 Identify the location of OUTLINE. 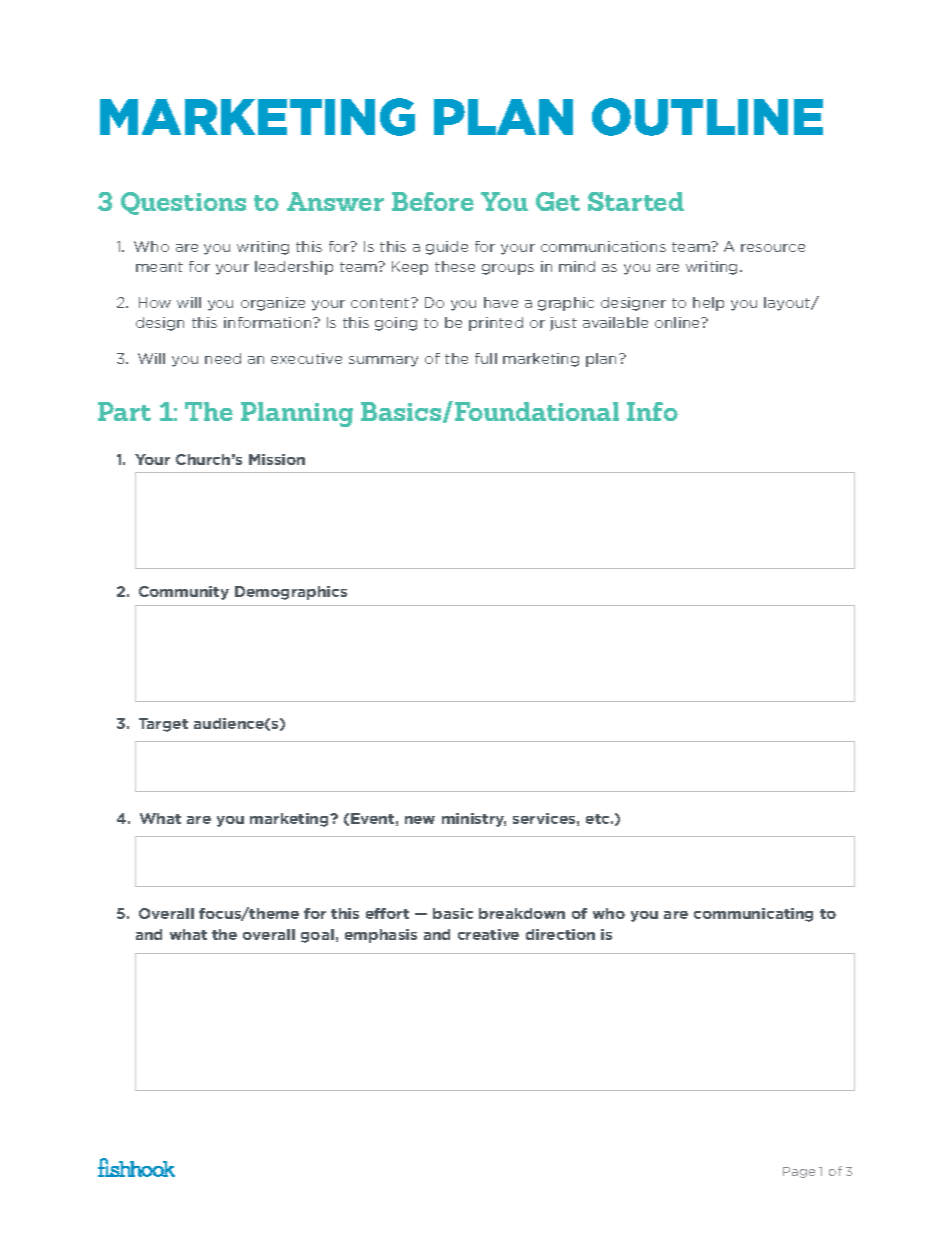
(707, 117).
